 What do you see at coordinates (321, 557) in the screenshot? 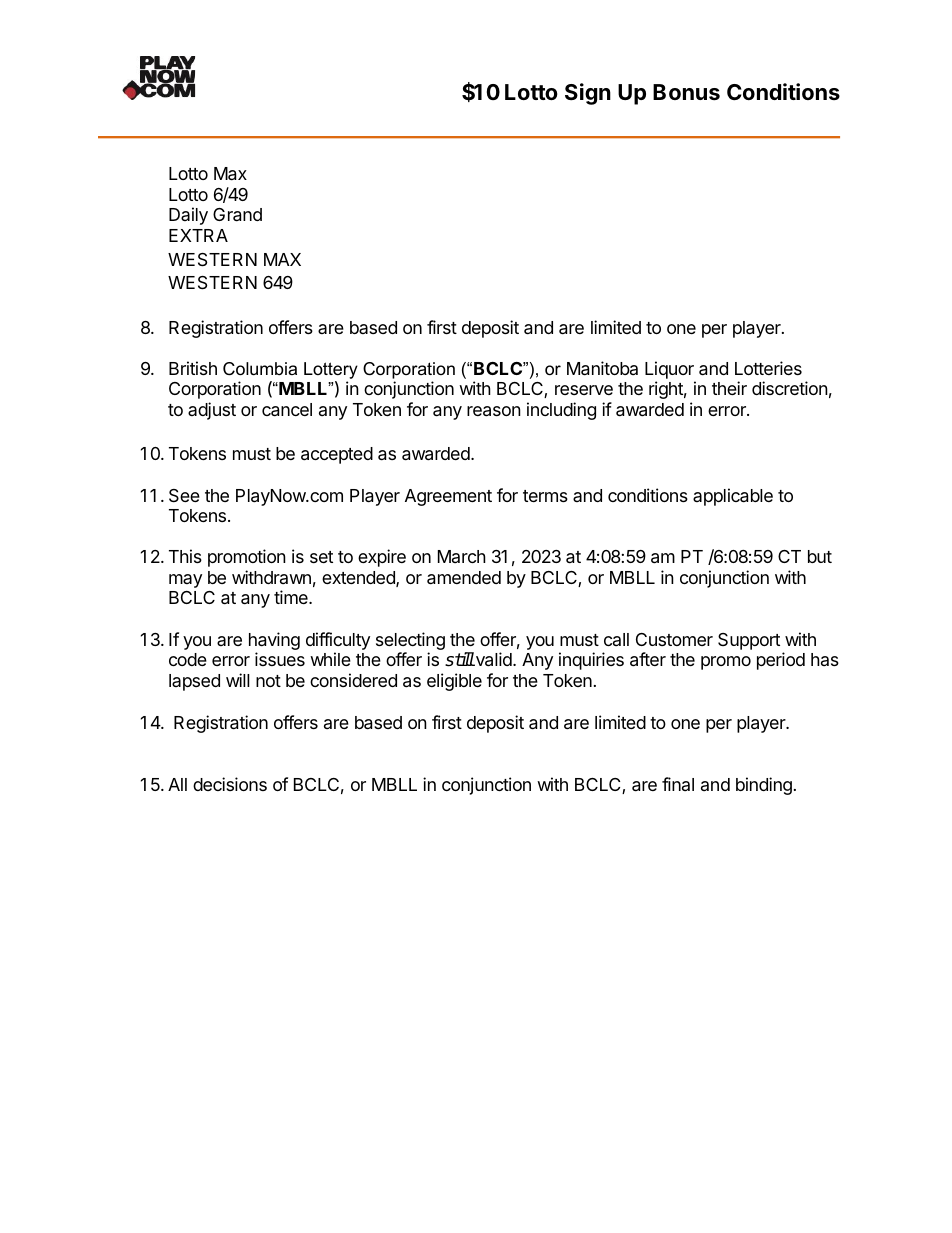
I see `set` at bounding box center [321, 557].
